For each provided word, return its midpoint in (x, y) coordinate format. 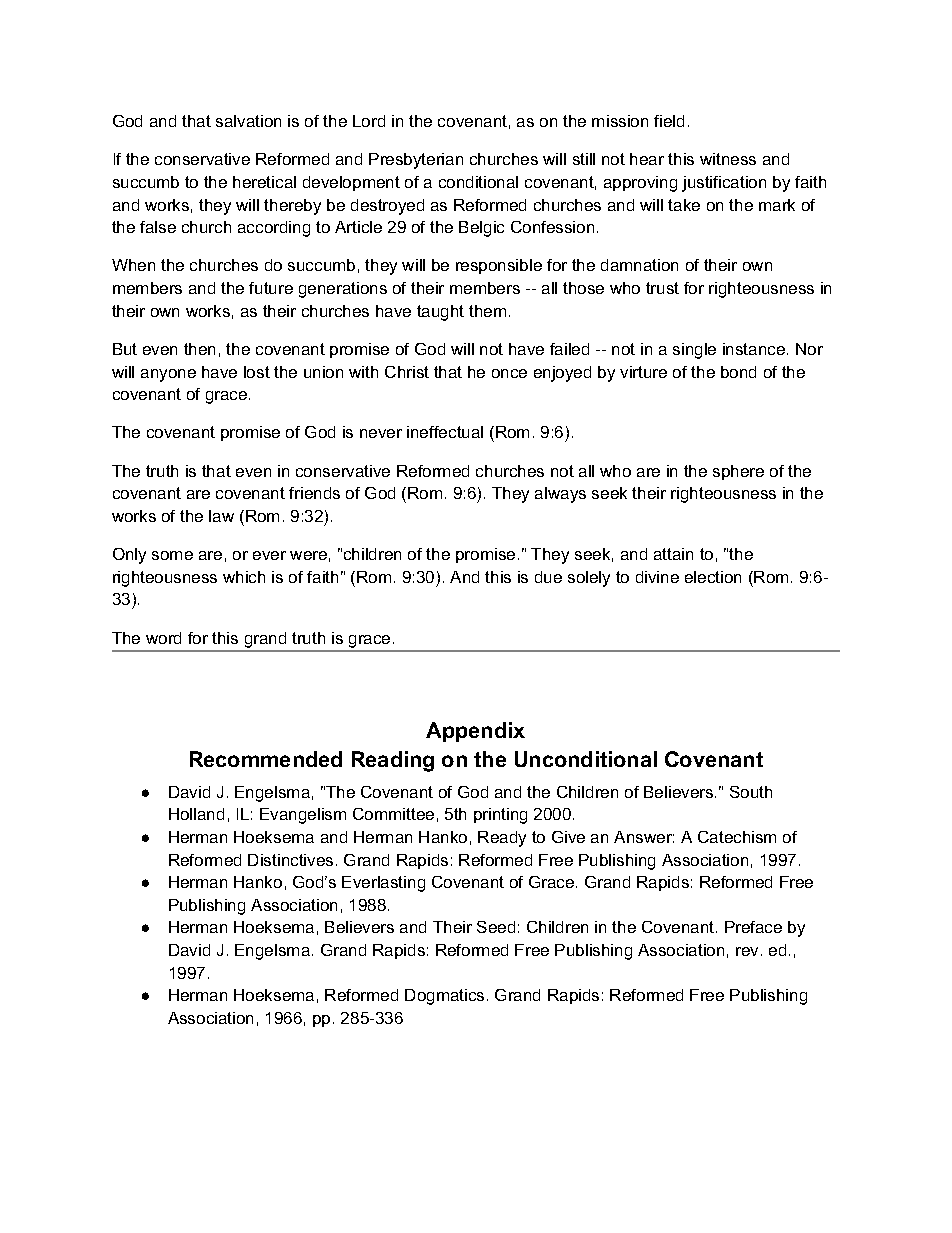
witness (728, 159)
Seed (496, 927)
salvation (248, 121)
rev (747, 951)
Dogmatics (444, 997)
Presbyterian (416, 161)
